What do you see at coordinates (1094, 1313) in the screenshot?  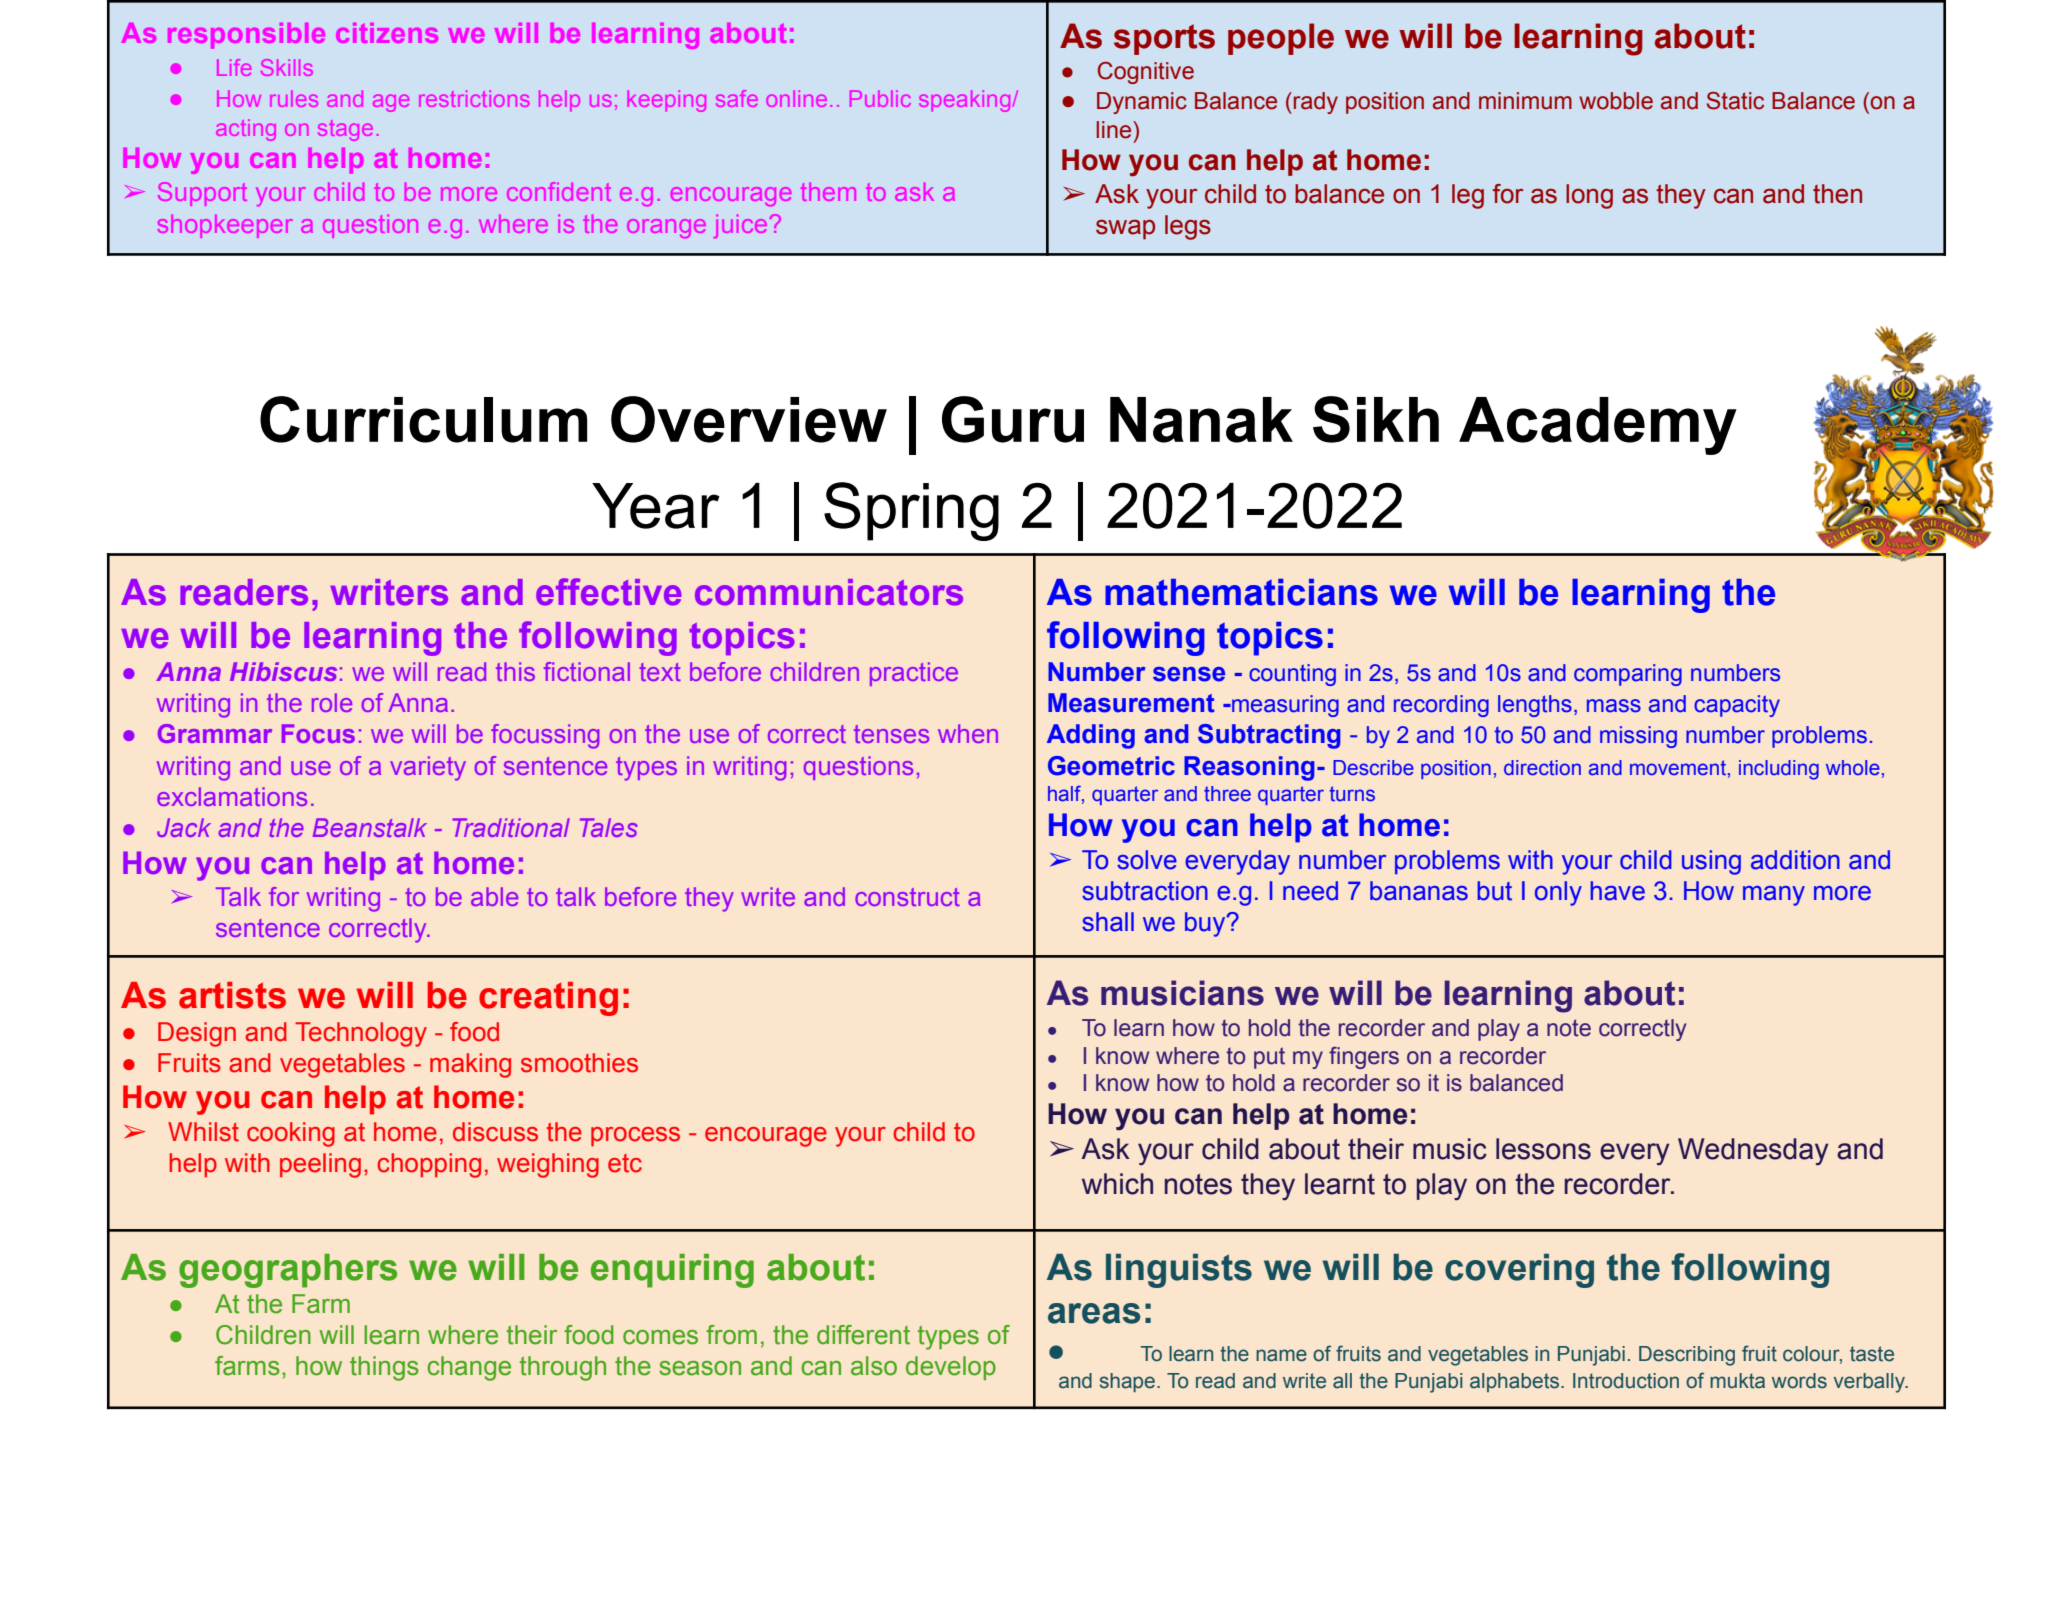 I see `areas` at bounding box center [1094, 1313].
